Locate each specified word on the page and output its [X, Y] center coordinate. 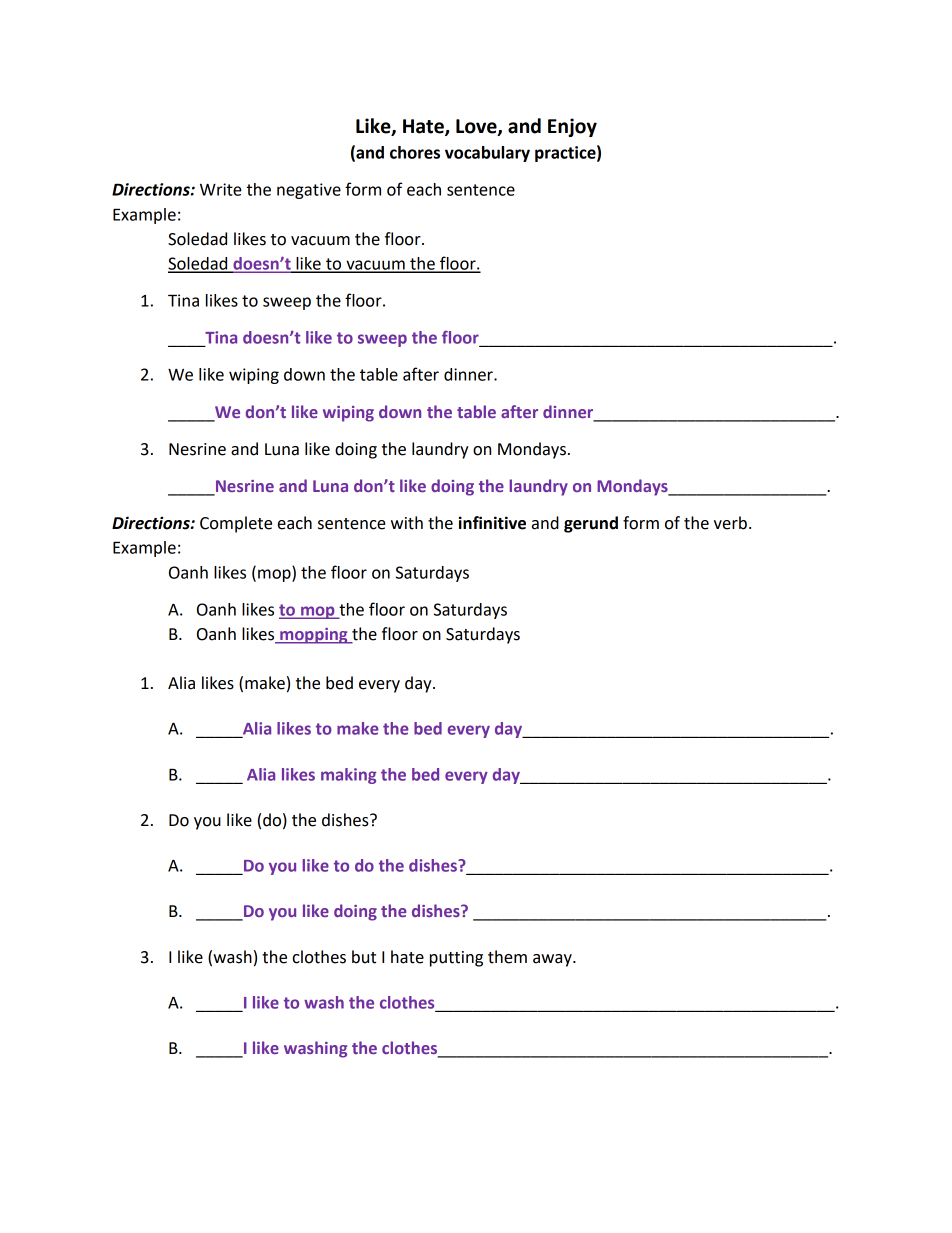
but [364, 957]
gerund [591, 524]
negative [309, 191]
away [553, 960]
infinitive [492, 523]
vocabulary [487, 154]
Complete [236, 524]
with [407, 523]
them [507, 957]
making [348, 776]
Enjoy [572, 127]
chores [415, 152]
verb [730, 523]
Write [221, 189]
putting [456, 959]
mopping [314, 636]
